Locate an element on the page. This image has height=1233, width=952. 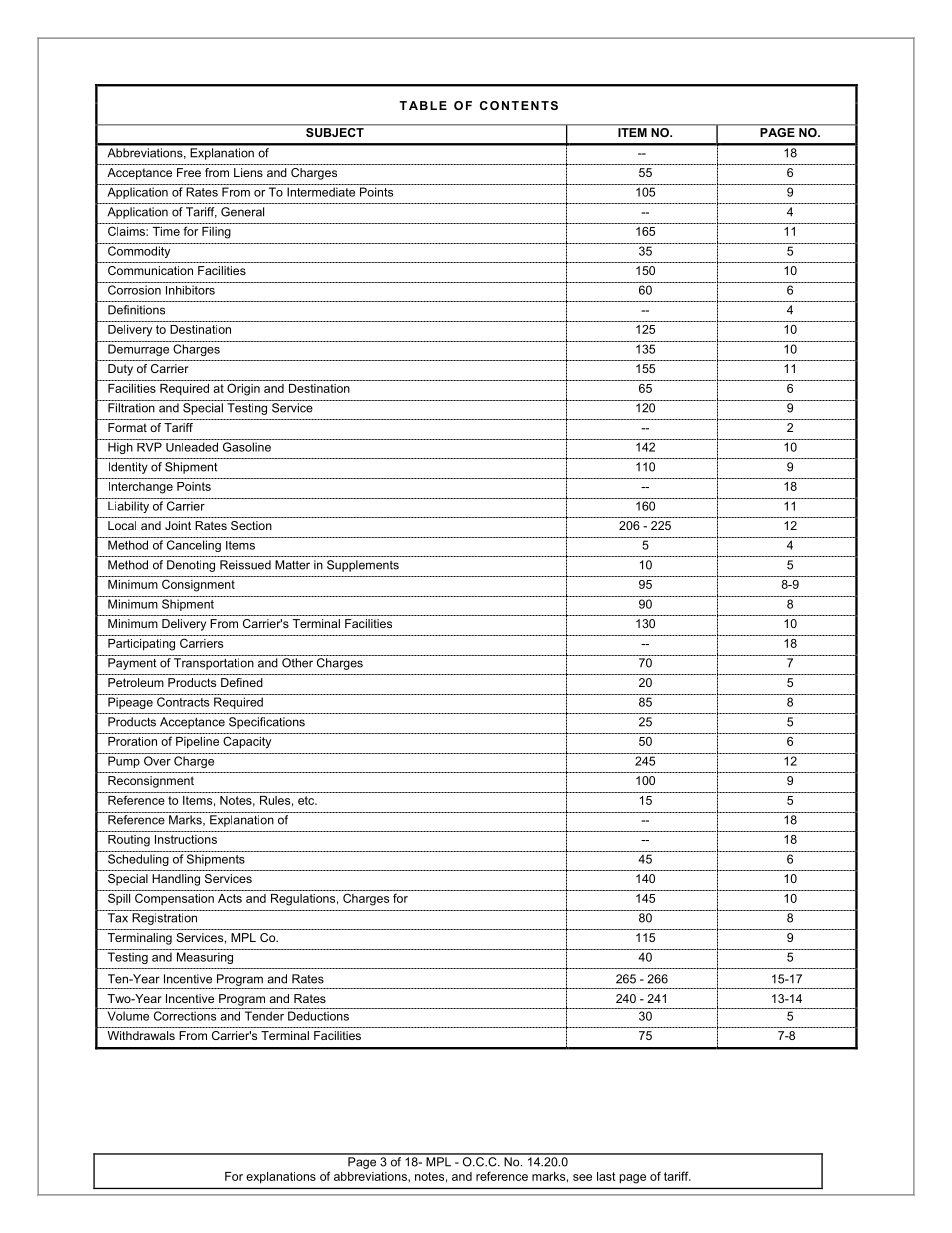
see is located at coordinates (582, 1177).
